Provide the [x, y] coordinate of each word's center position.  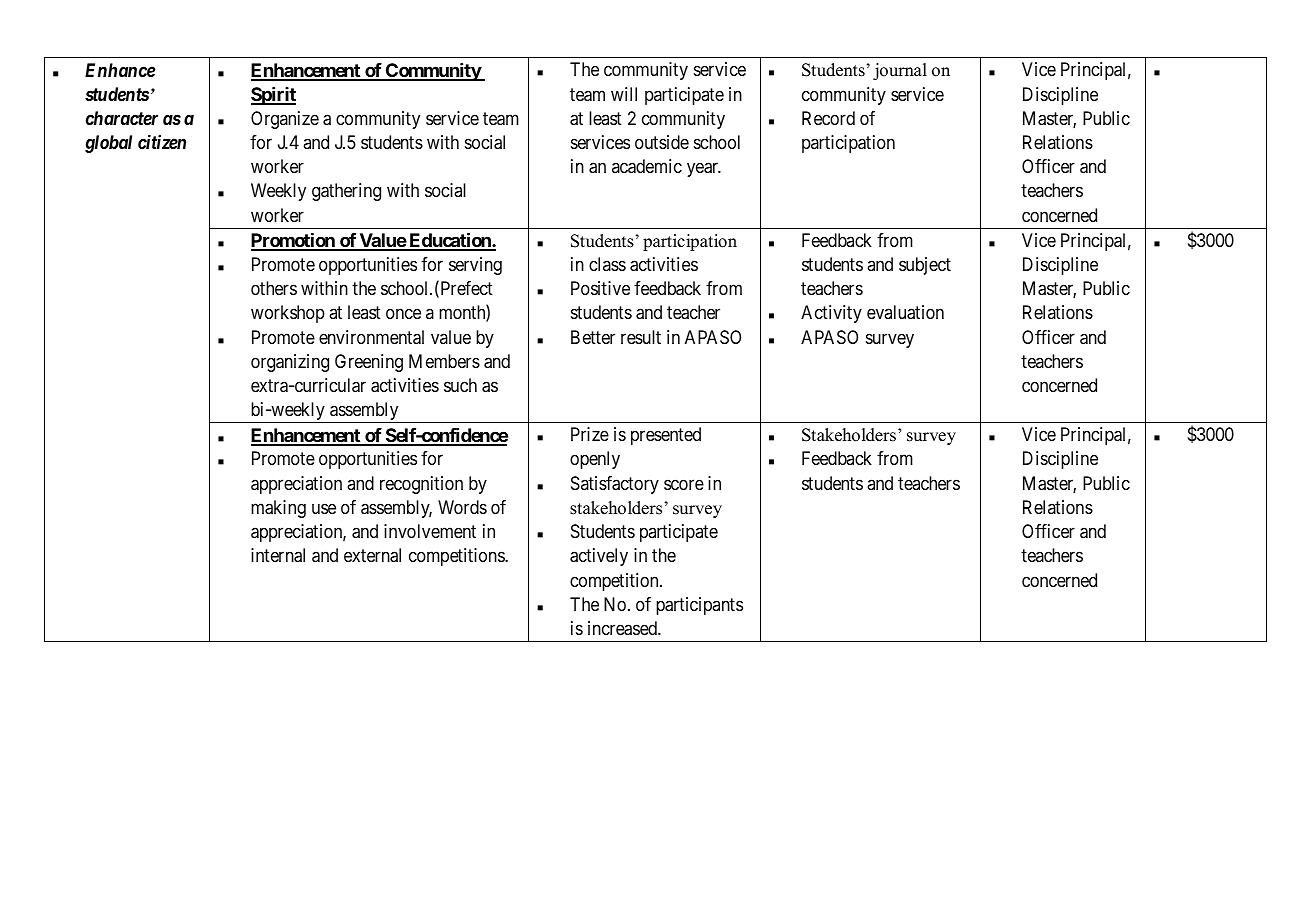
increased [623, 628]
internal [278, 555]
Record [828, 118]
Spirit [273, 96]
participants [699, 606]
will [624, 94]
